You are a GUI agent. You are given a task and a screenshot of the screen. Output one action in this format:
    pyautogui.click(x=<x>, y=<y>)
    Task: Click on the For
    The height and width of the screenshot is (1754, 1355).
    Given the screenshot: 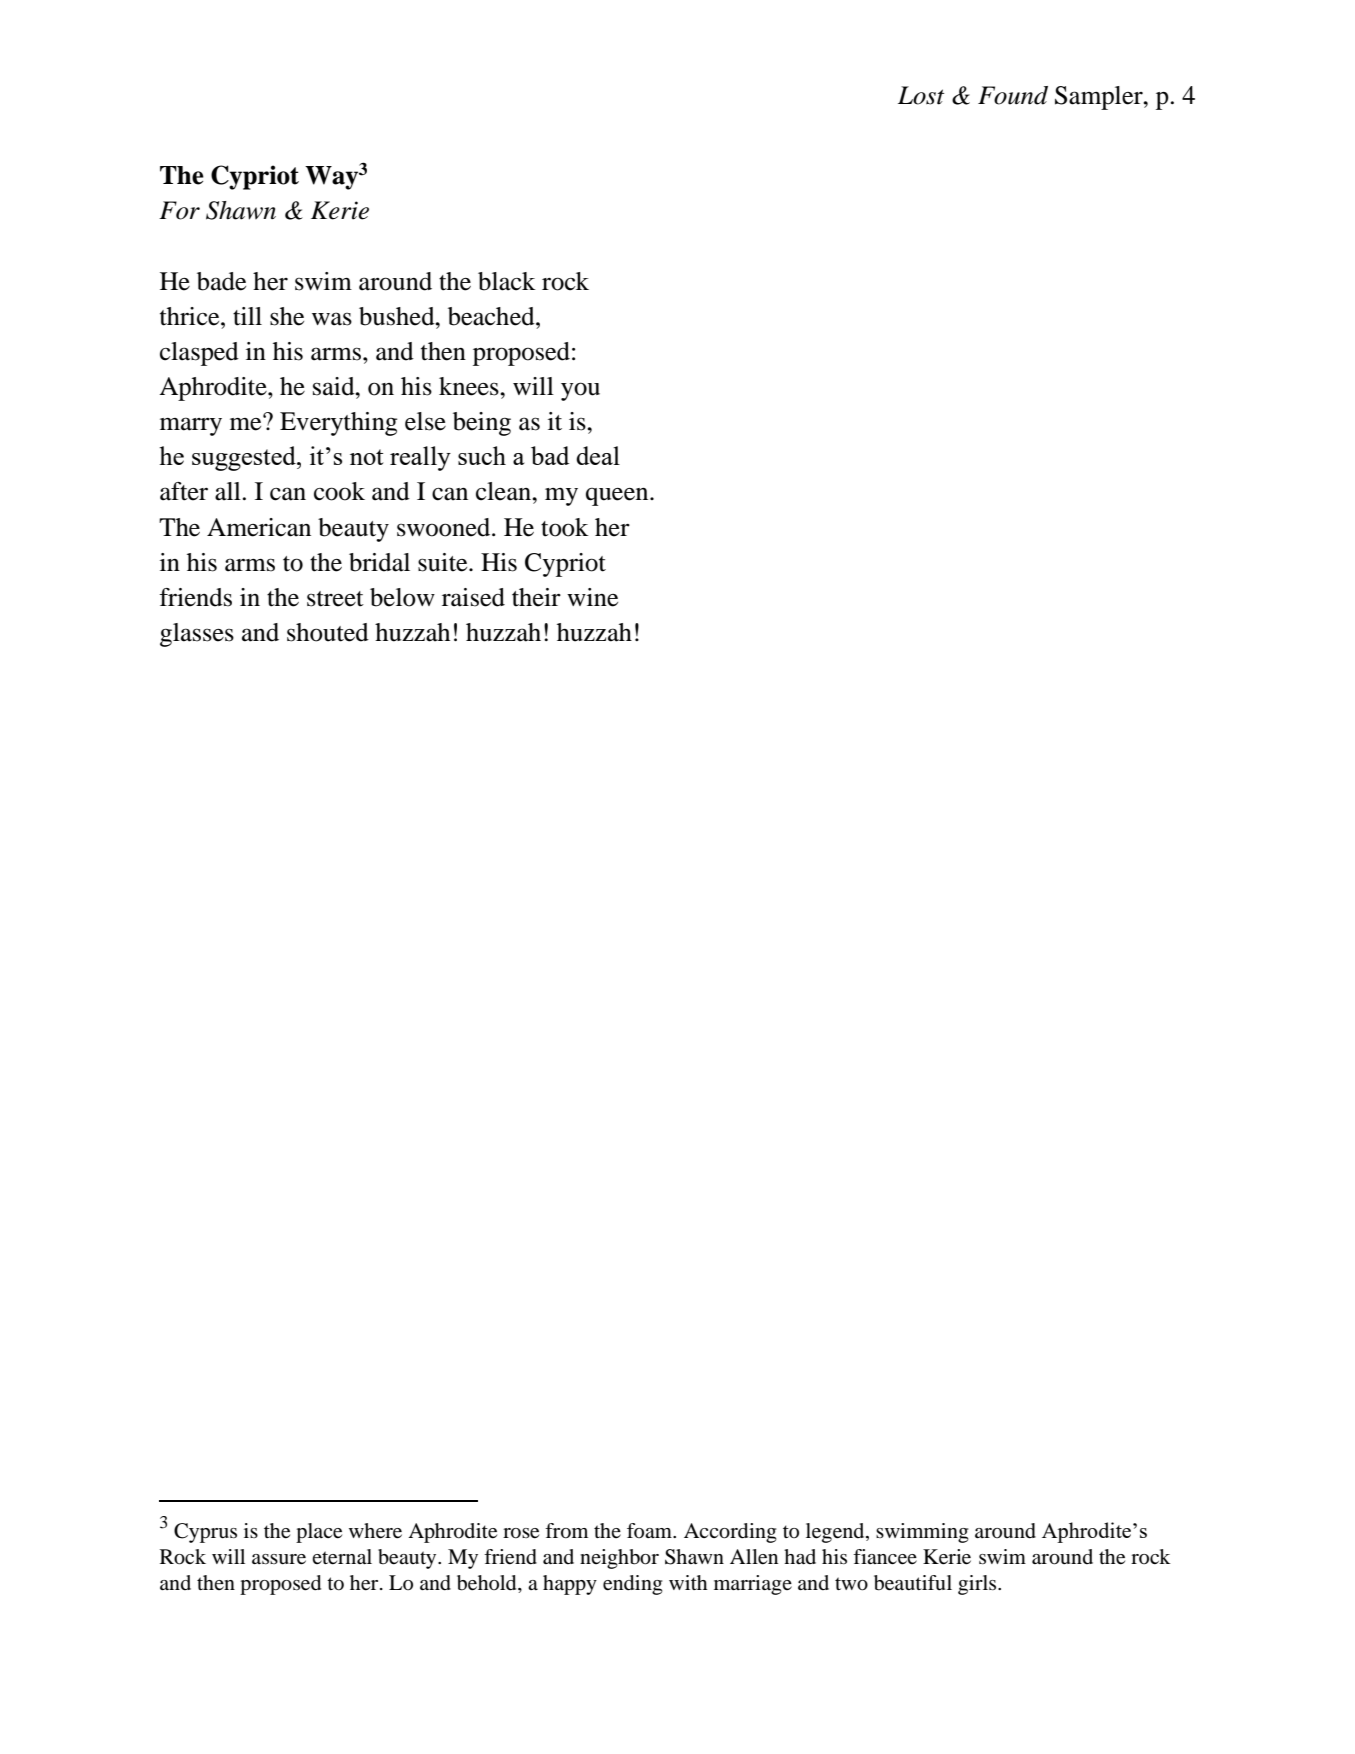 What is the action you would take?
    pyautogui.click(x=179, y=210)
